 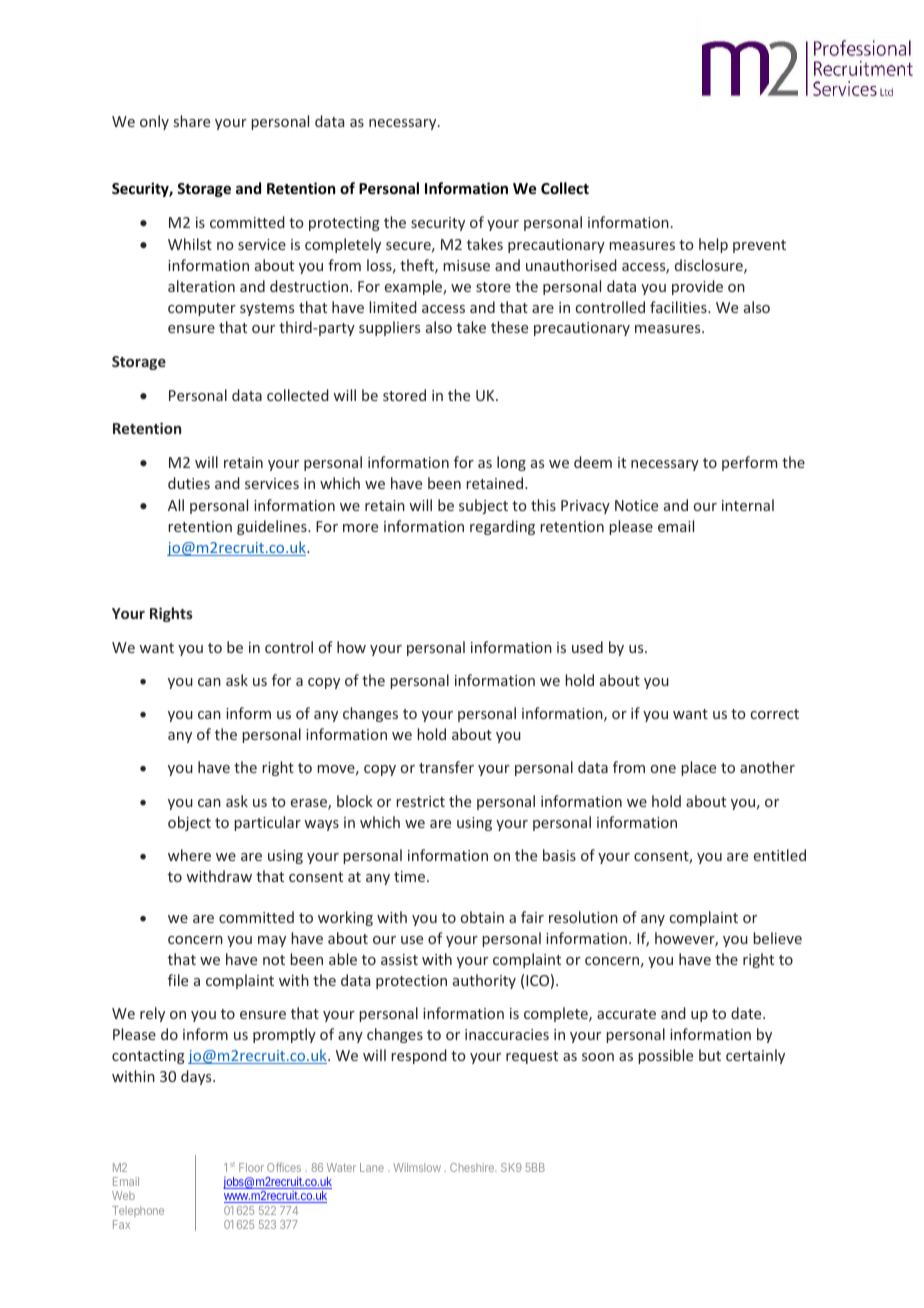 I want to click on share, so click(x=192, y=121).
